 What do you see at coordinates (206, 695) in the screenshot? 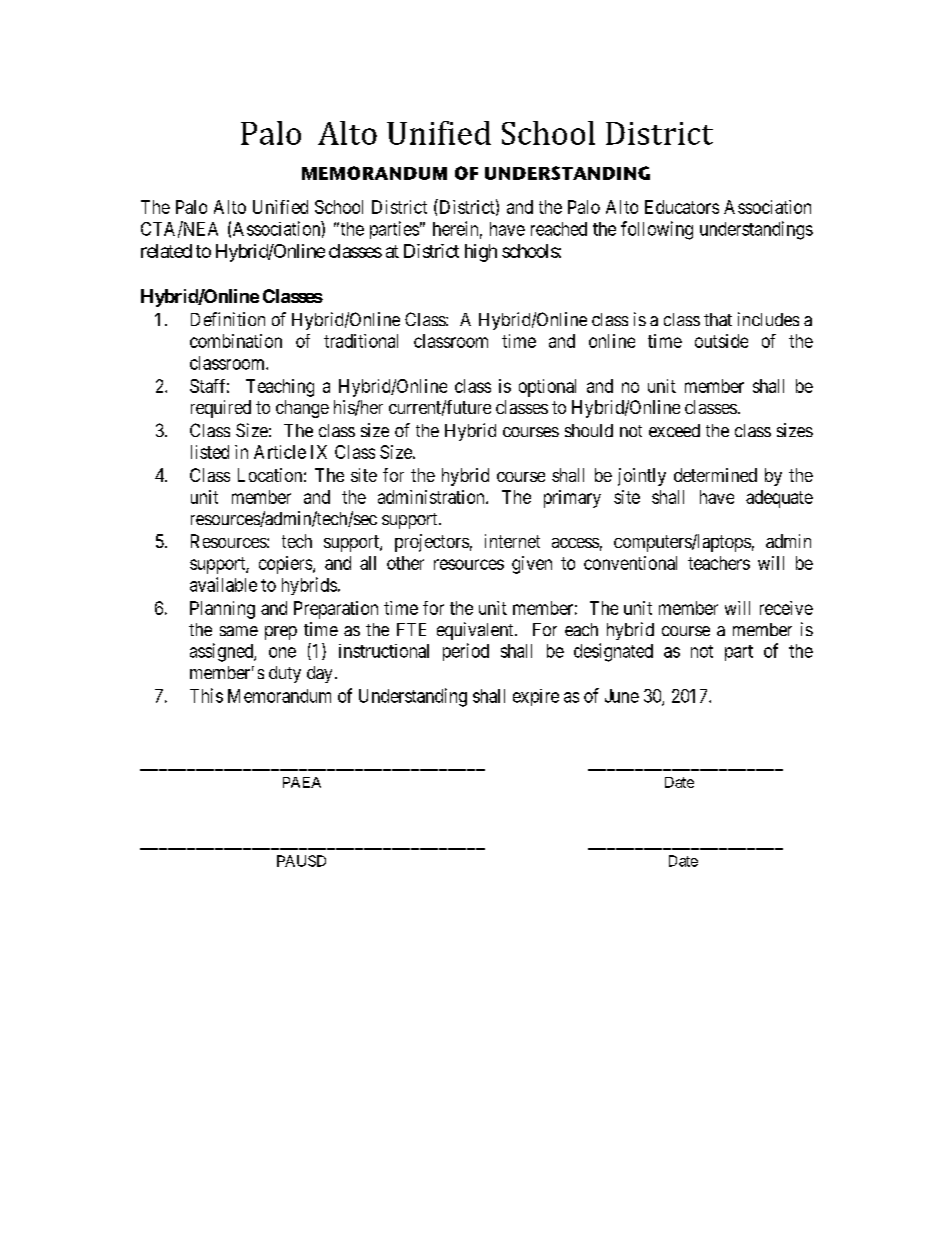
I see `This` at bounding box center [206, 695].
